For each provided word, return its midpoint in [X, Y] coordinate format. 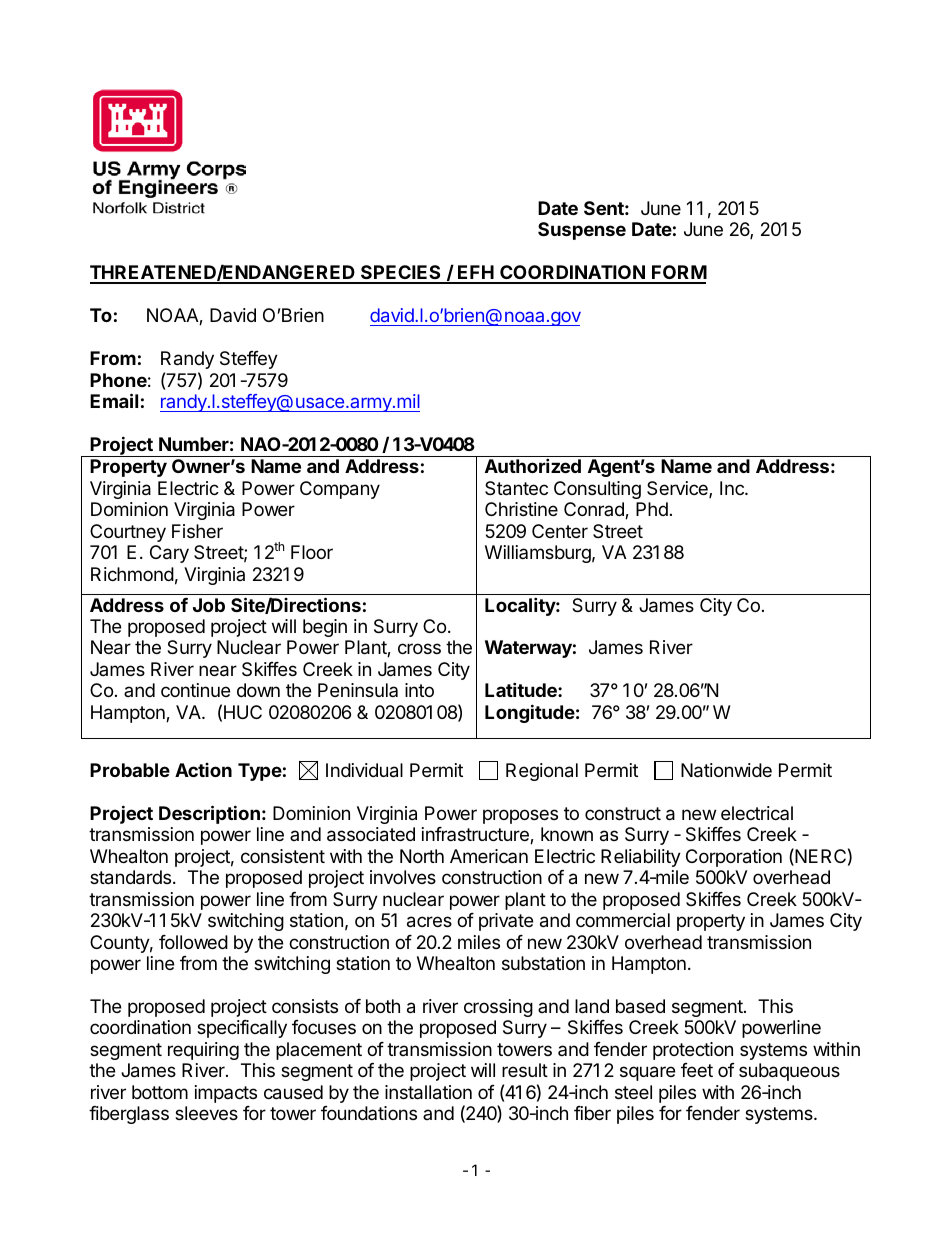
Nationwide [726, 770]
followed [193, 942]
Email [114, 400]
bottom [160, 1092]
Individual [364, 770]
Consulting [597, 490]
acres [429, 922]
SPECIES [401, 274]
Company [340, 490]
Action [203, 770]
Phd [652, 509]
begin [325, 628]
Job [209, 605]
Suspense [582, 231]
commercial [623, 920]
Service [678, 489]
